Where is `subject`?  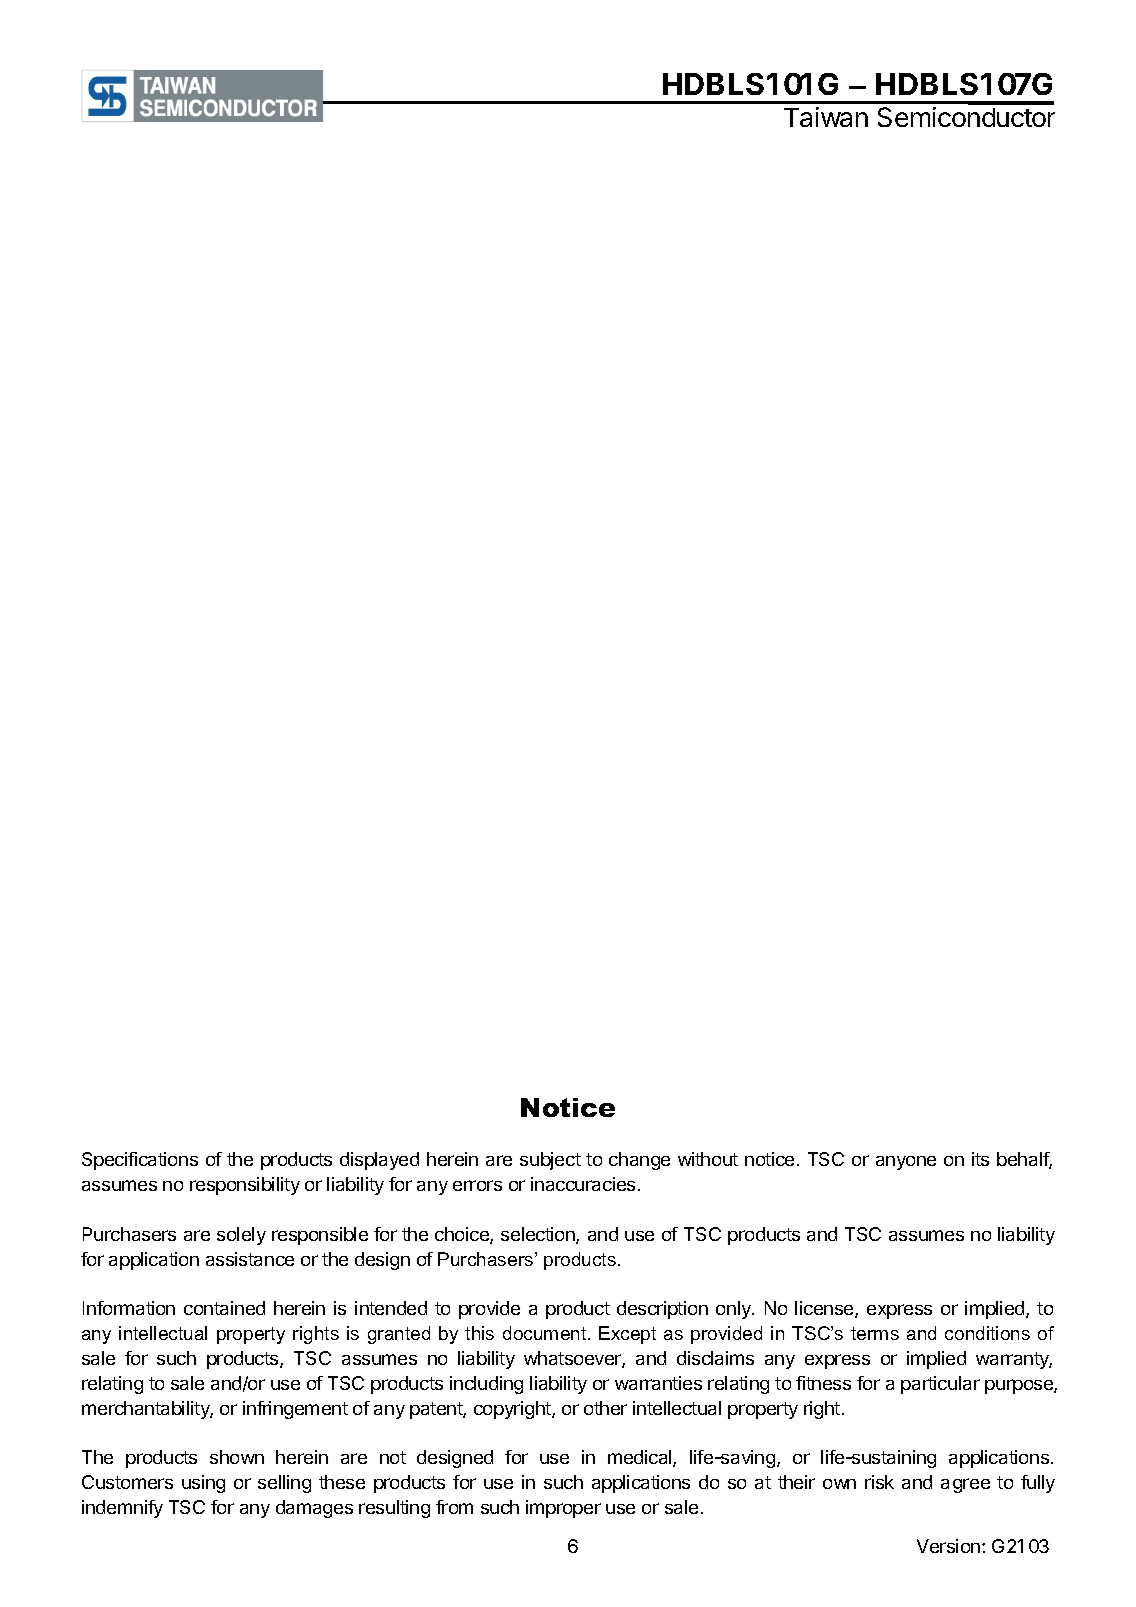 subject is located at coordinates (550, 1161).
